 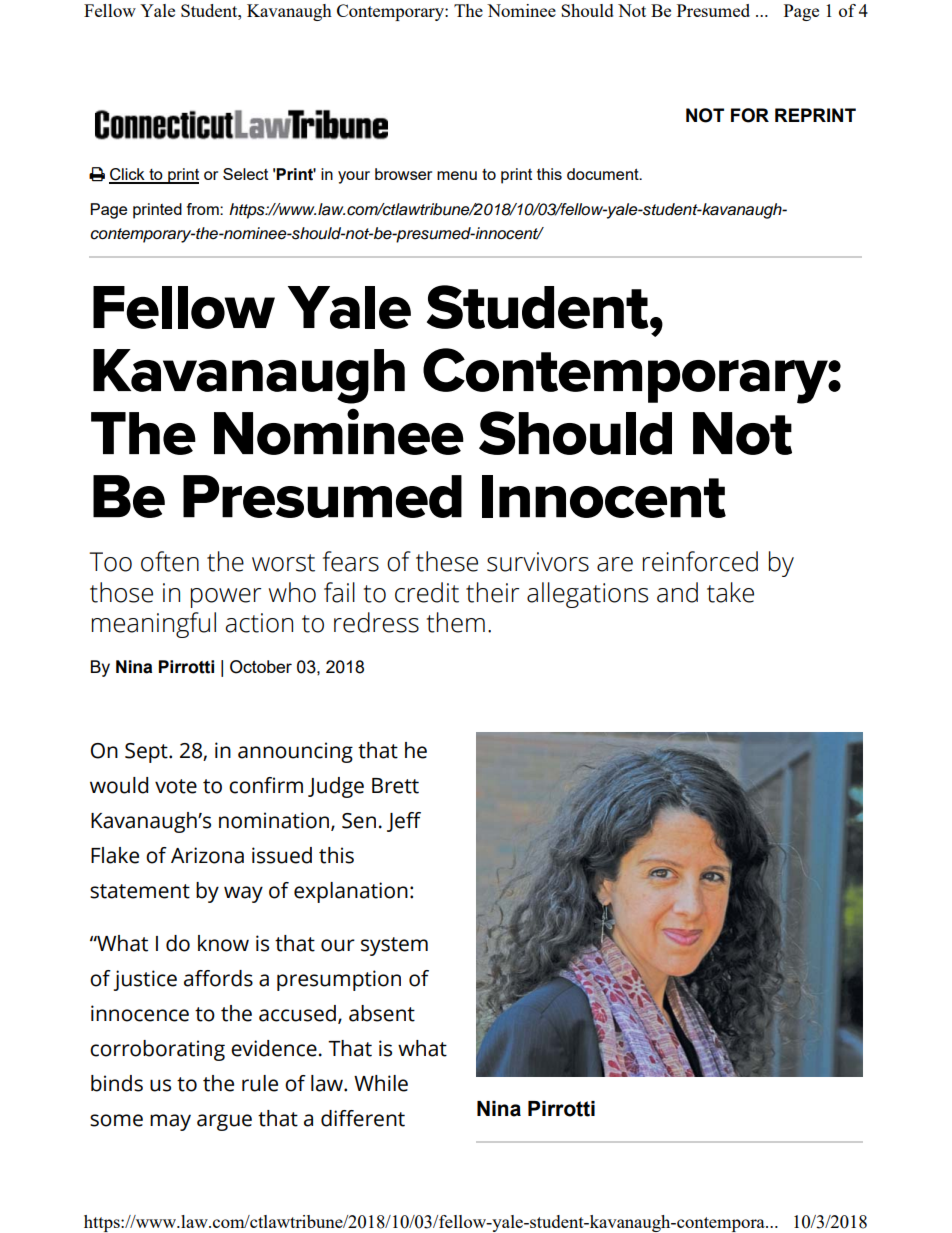 I want to click on reinforced, so click(x=700, y=561).
